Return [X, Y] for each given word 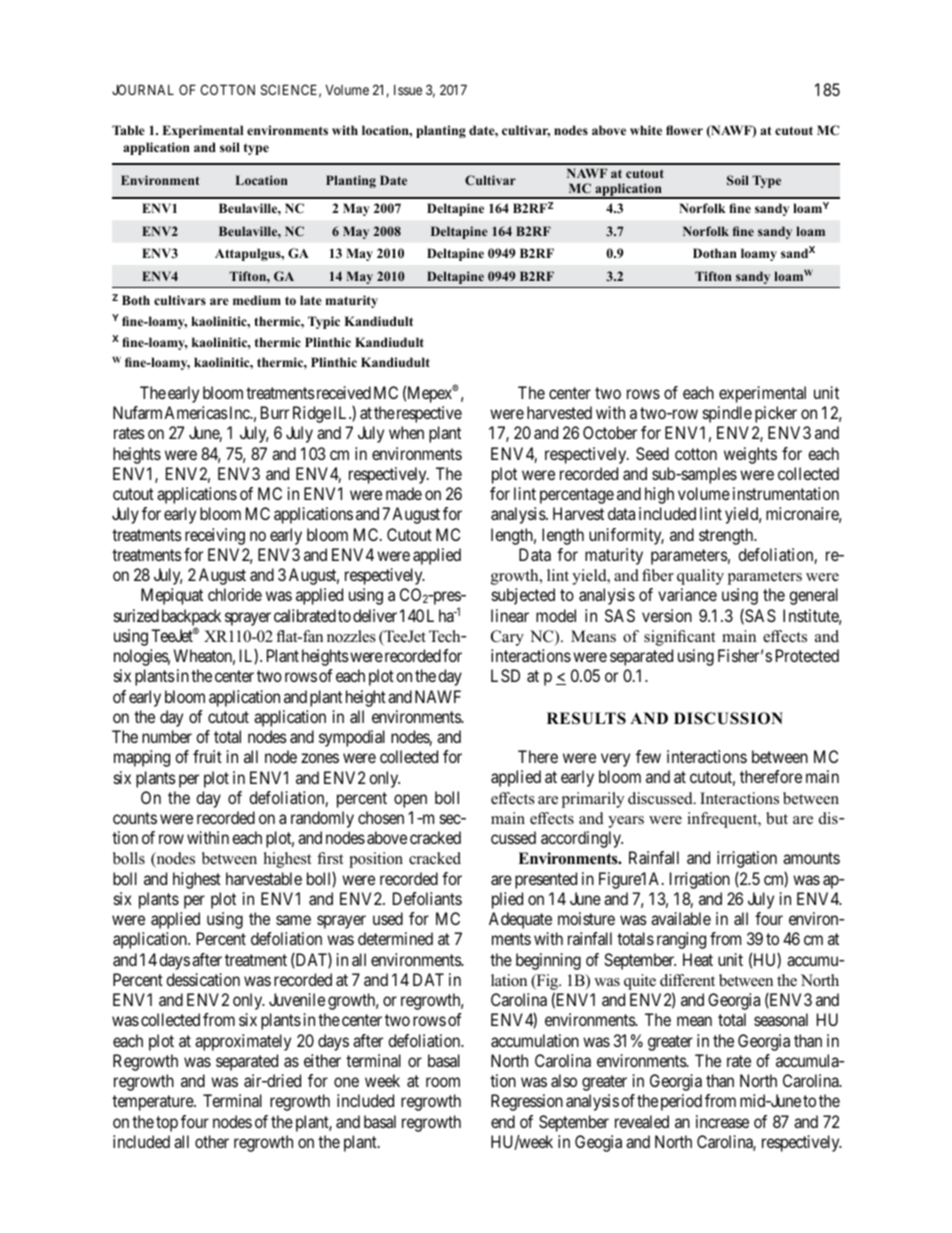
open [410, 801]
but [777, 818]
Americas [196, 412]
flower [684, 130]
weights [750, 455]
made [404, 493]
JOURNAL [143, 89]
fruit [207, 756]
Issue [408, 90]
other [212, 1141]
